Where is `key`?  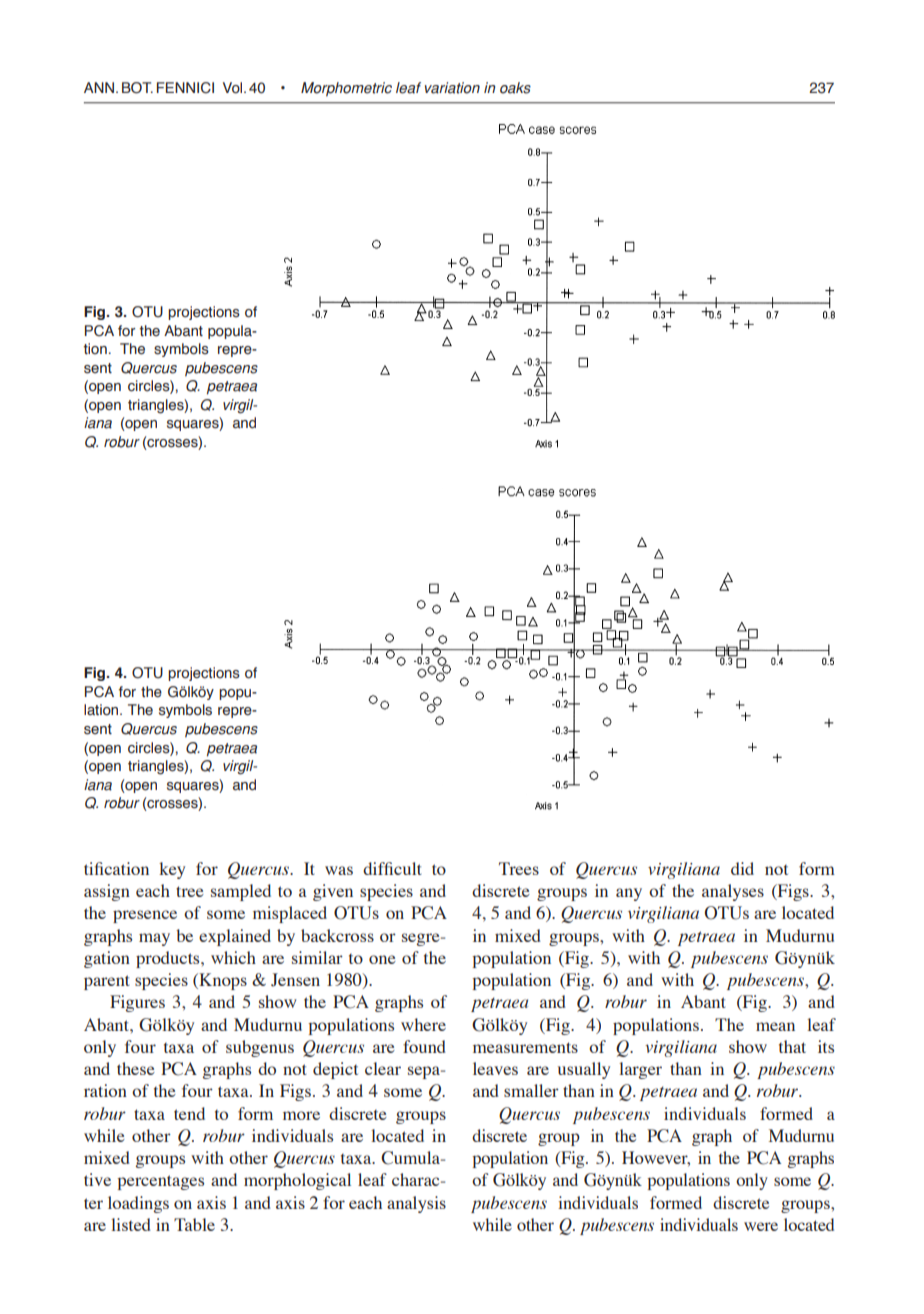 key is located at coordinates (172, 870).
